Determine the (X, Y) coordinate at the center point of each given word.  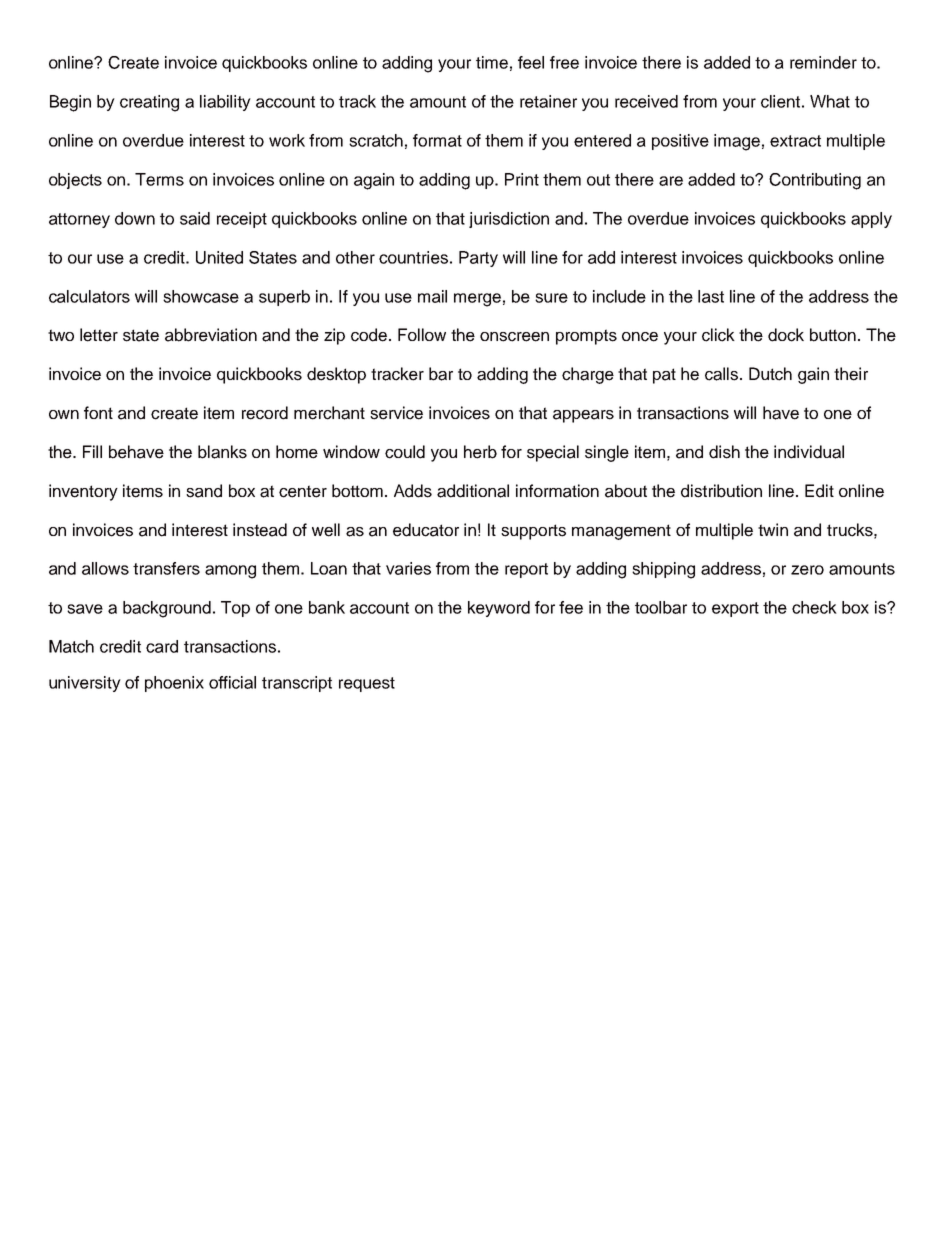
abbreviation (211, 335)
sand (204, 491)
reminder (823, 62)
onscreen (514, 337)
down (135, 218)
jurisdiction (509, 220)
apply (871, 220)
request (367, 684)
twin (773, 529)
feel (531, 62)
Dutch (770, 374)
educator (426, 530)
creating (149, 103)
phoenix (174, 684)
